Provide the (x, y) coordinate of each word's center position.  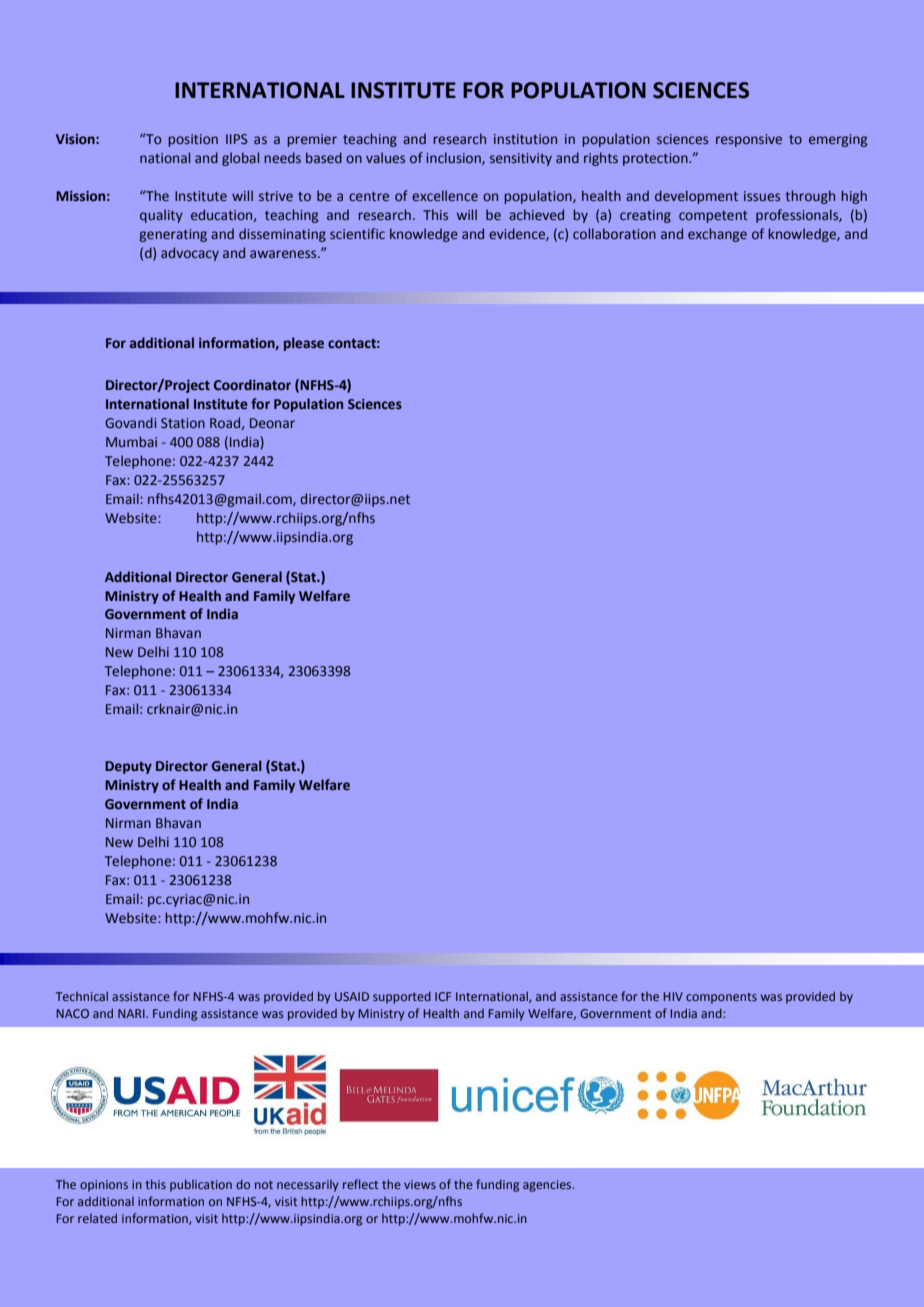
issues (762, 196)
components (721, 998)
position (193, 140)
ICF (443, 996)
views (420, 1184)
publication (201, 1185)
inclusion (454, 158)
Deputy (128, 767)
